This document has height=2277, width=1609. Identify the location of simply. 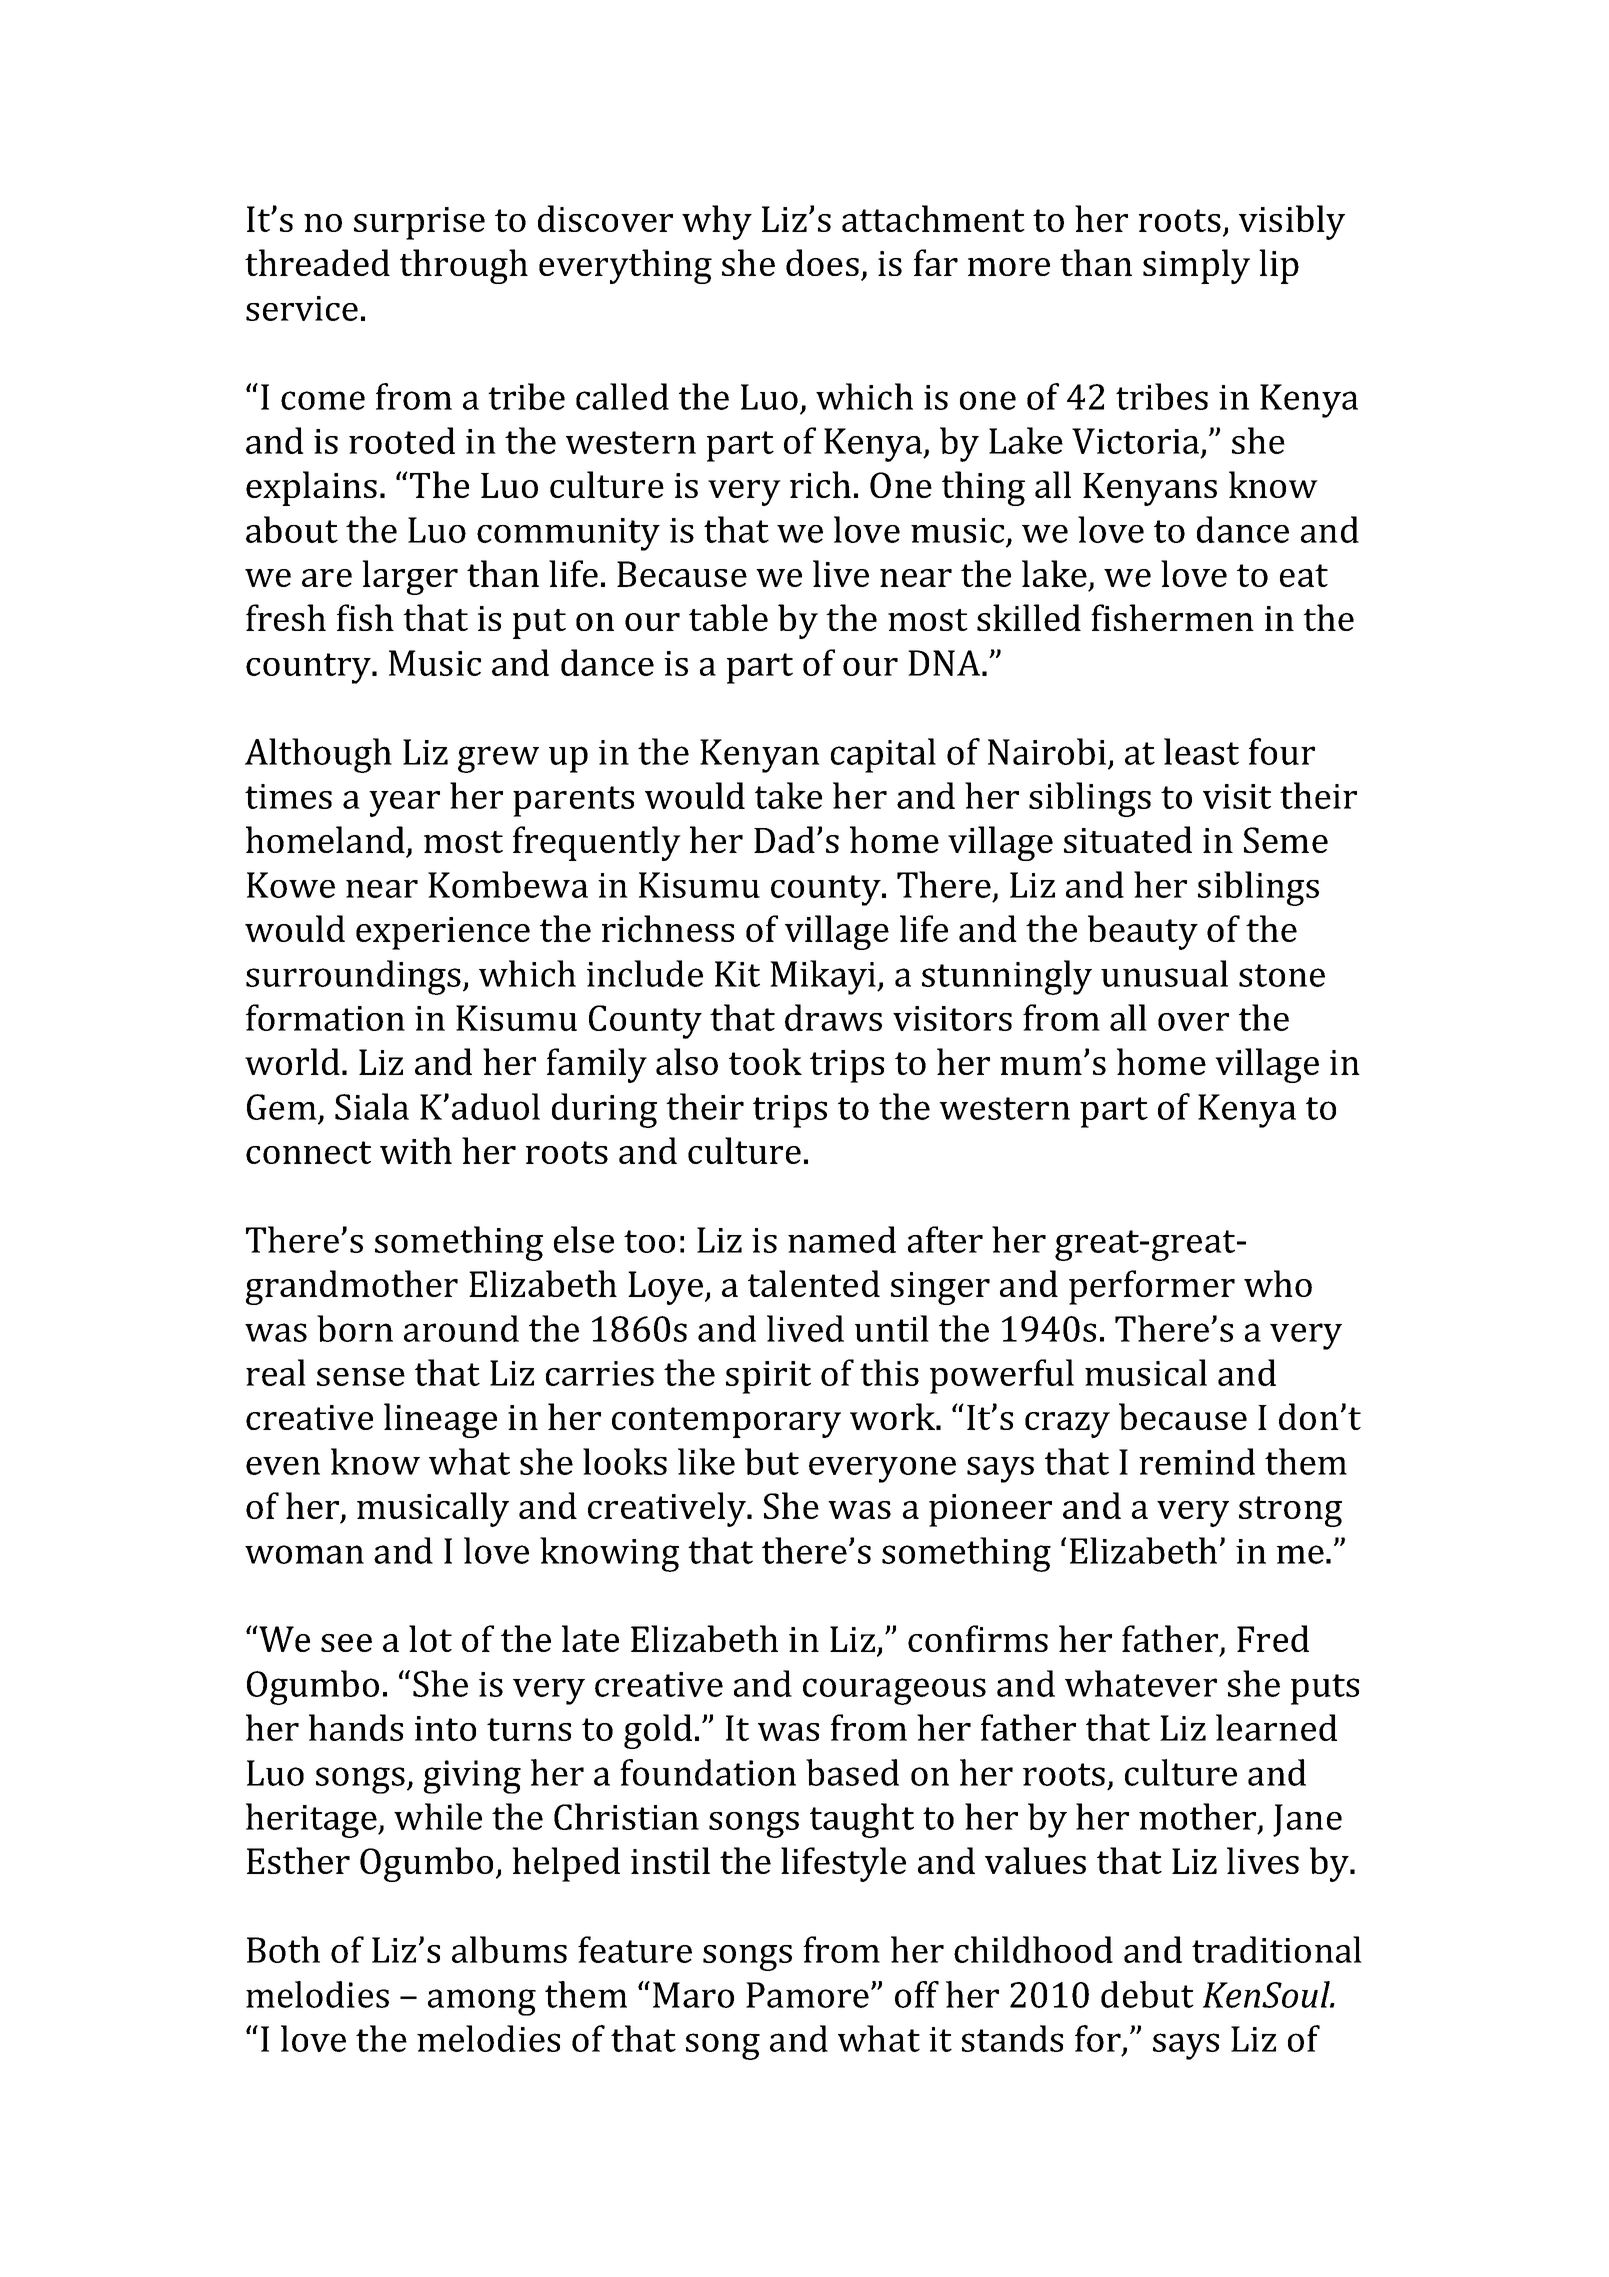
(1196, 266).
